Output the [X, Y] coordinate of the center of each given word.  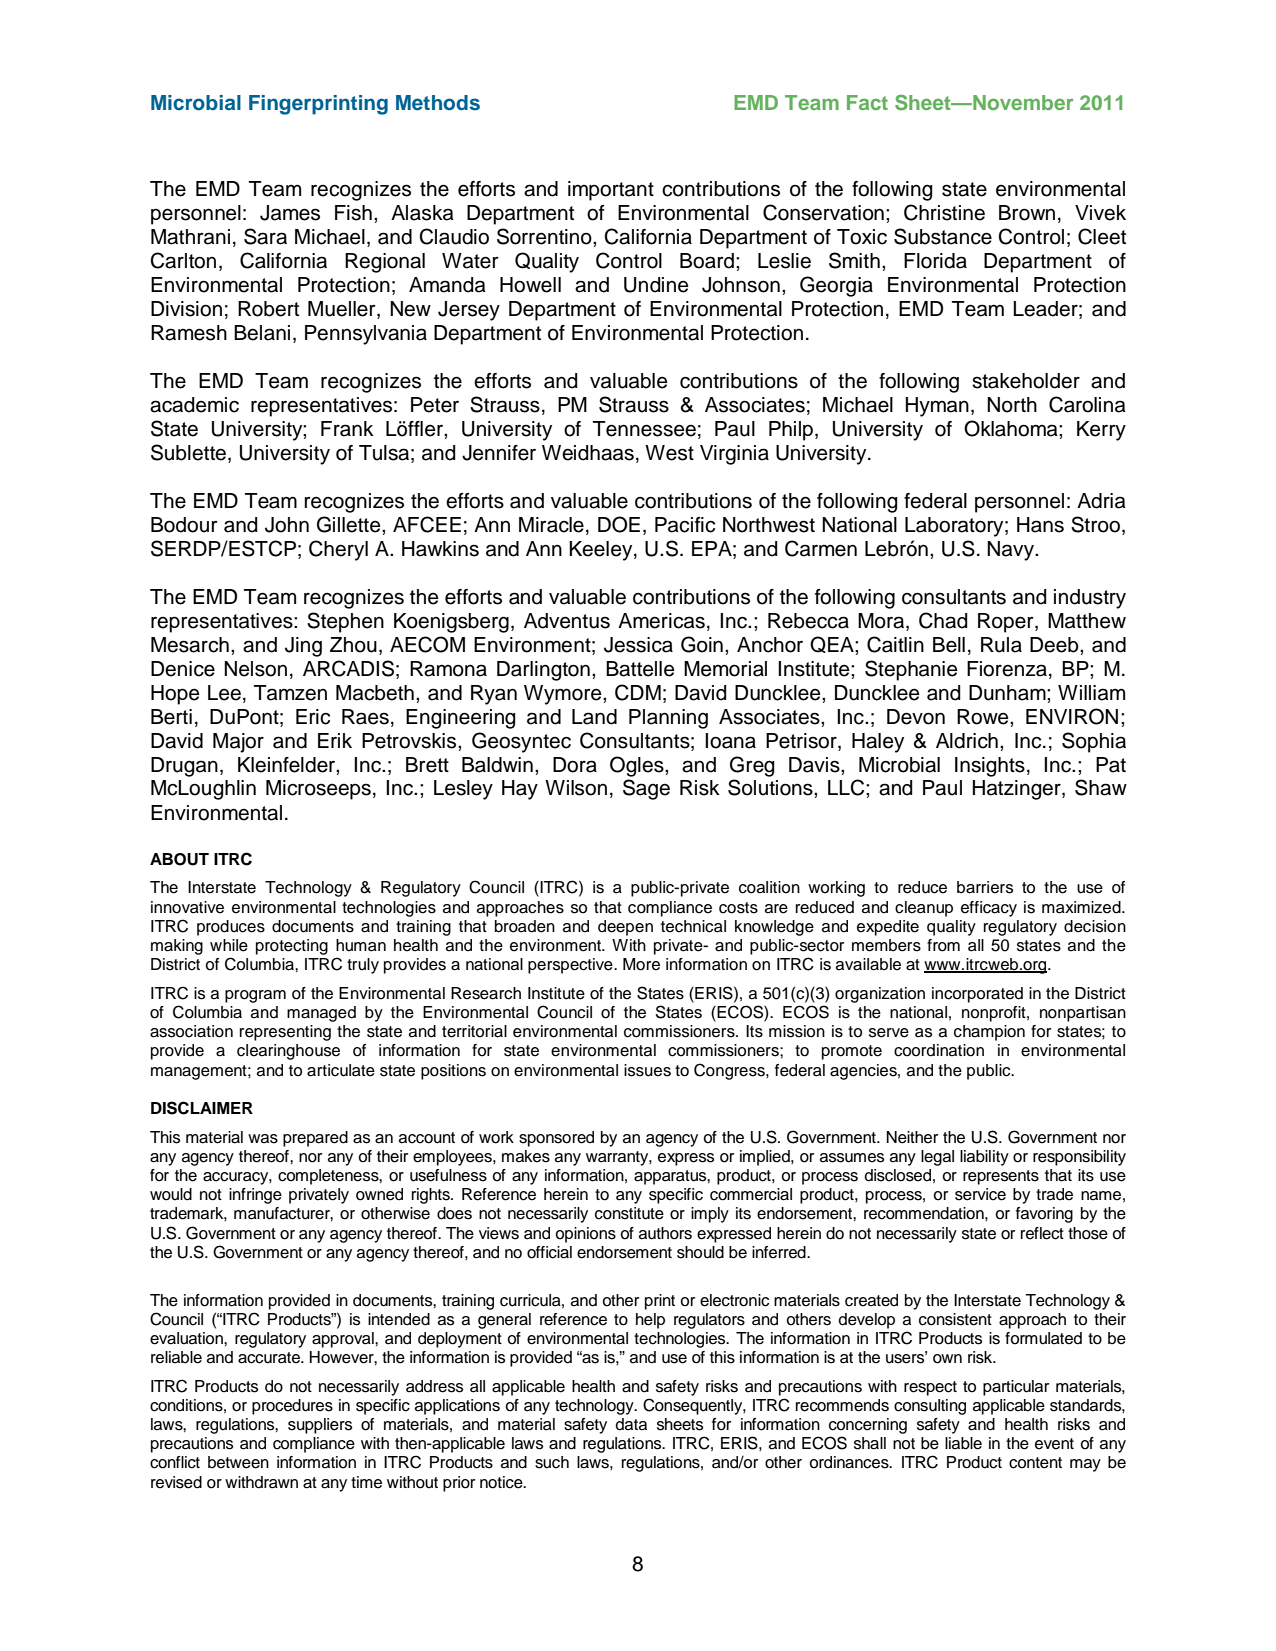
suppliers [320, 1426]
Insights [990, 767]
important [611, 191]
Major [238, 743]
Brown [1027, 213]
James [290, 213]
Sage [646, 789]
